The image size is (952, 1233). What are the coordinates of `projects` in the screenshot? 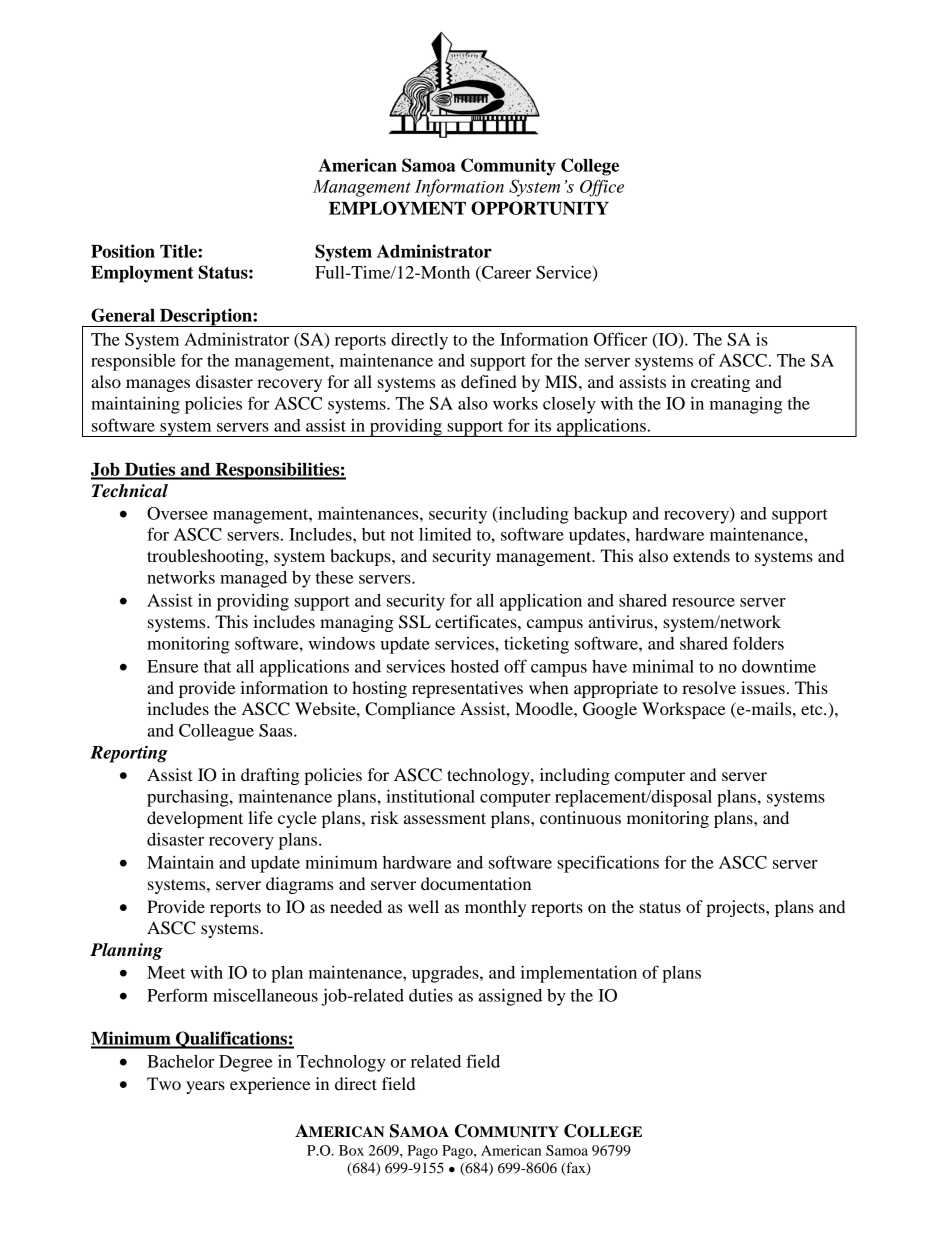 It's located at (736, 908).
